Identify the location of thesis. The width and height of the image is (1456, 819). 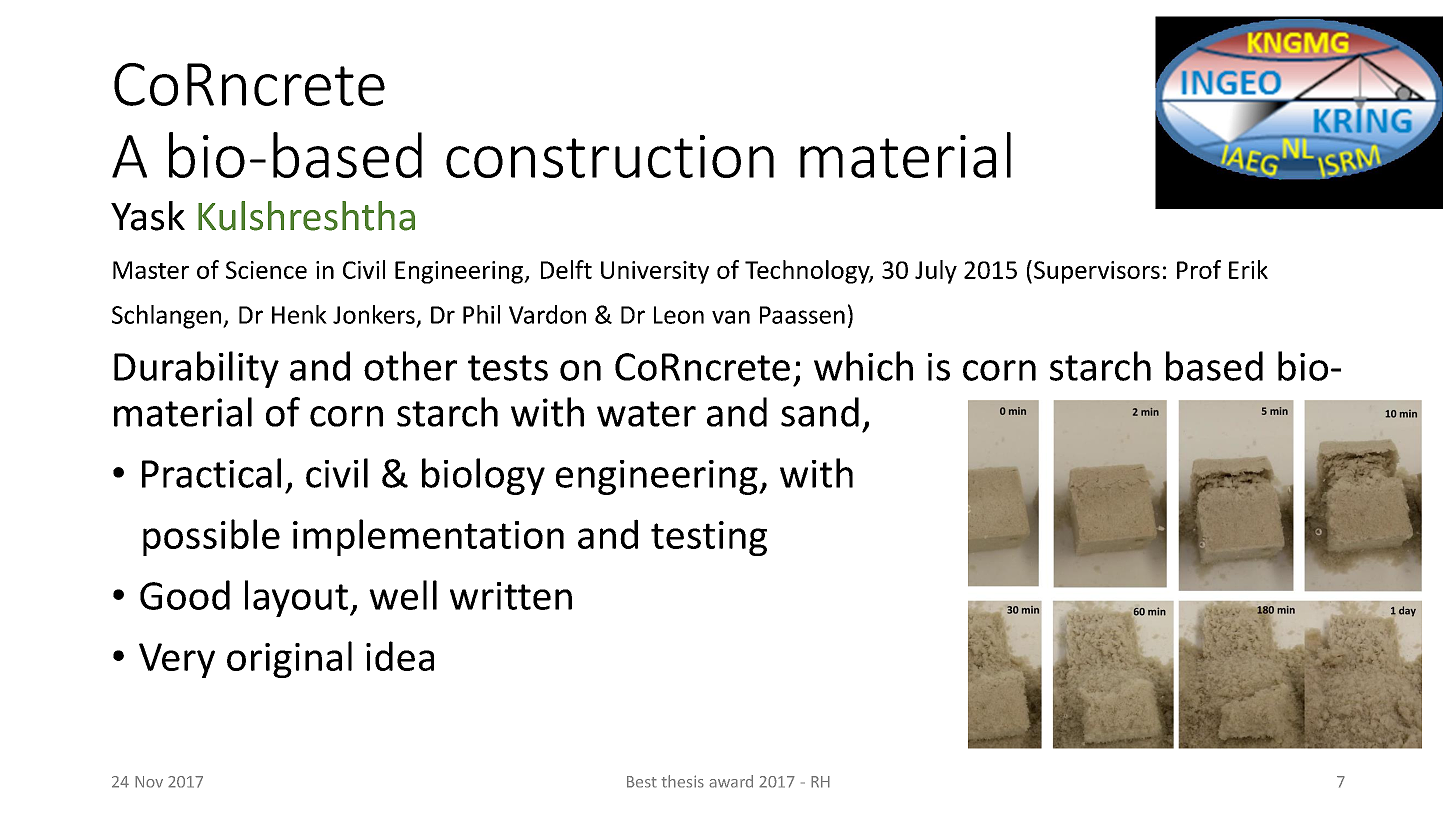
(682, 781).
